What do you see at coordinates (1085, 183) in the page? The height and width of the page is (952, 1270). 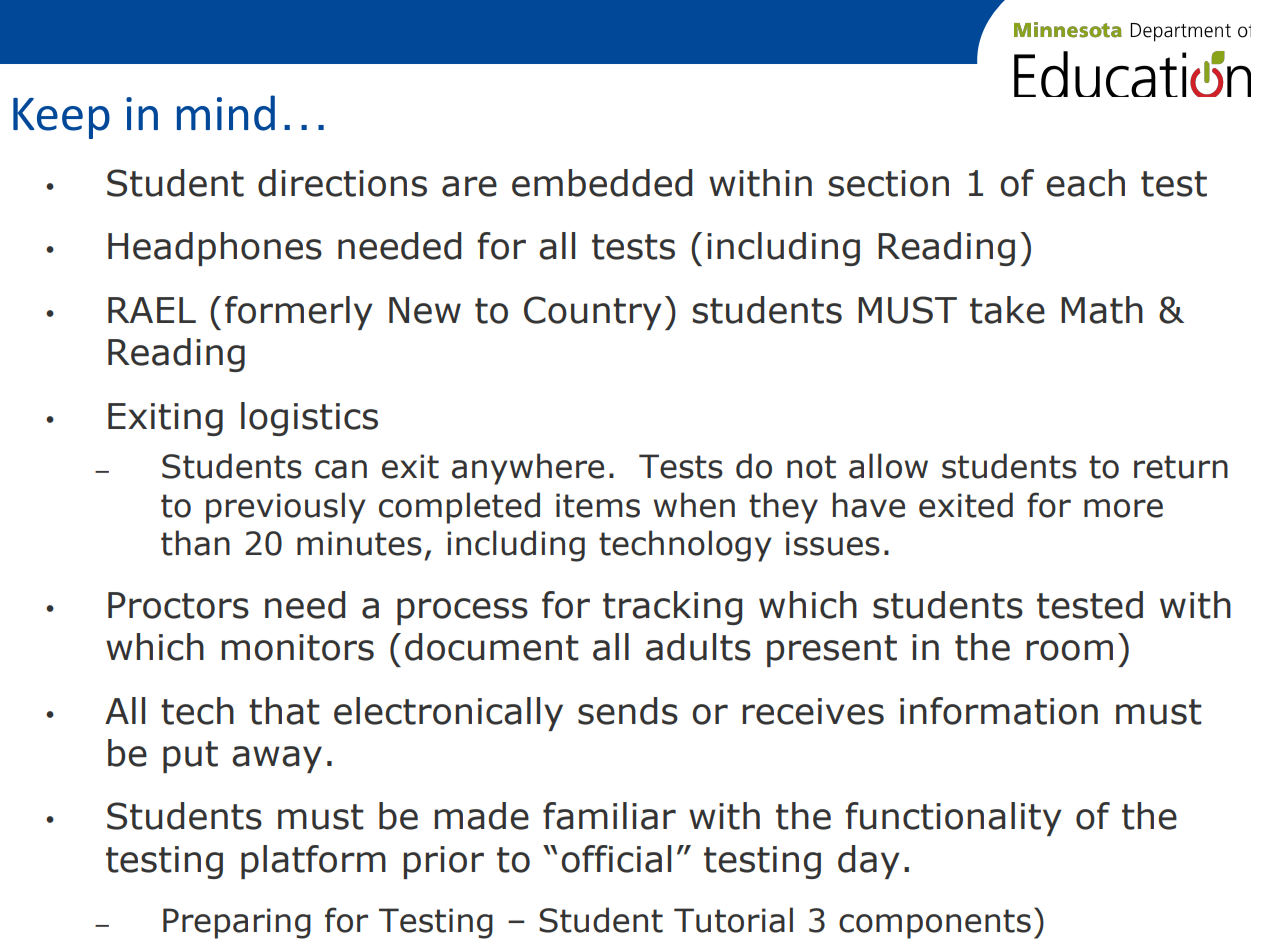 I see `each` at bounding box center [1085, 183].
